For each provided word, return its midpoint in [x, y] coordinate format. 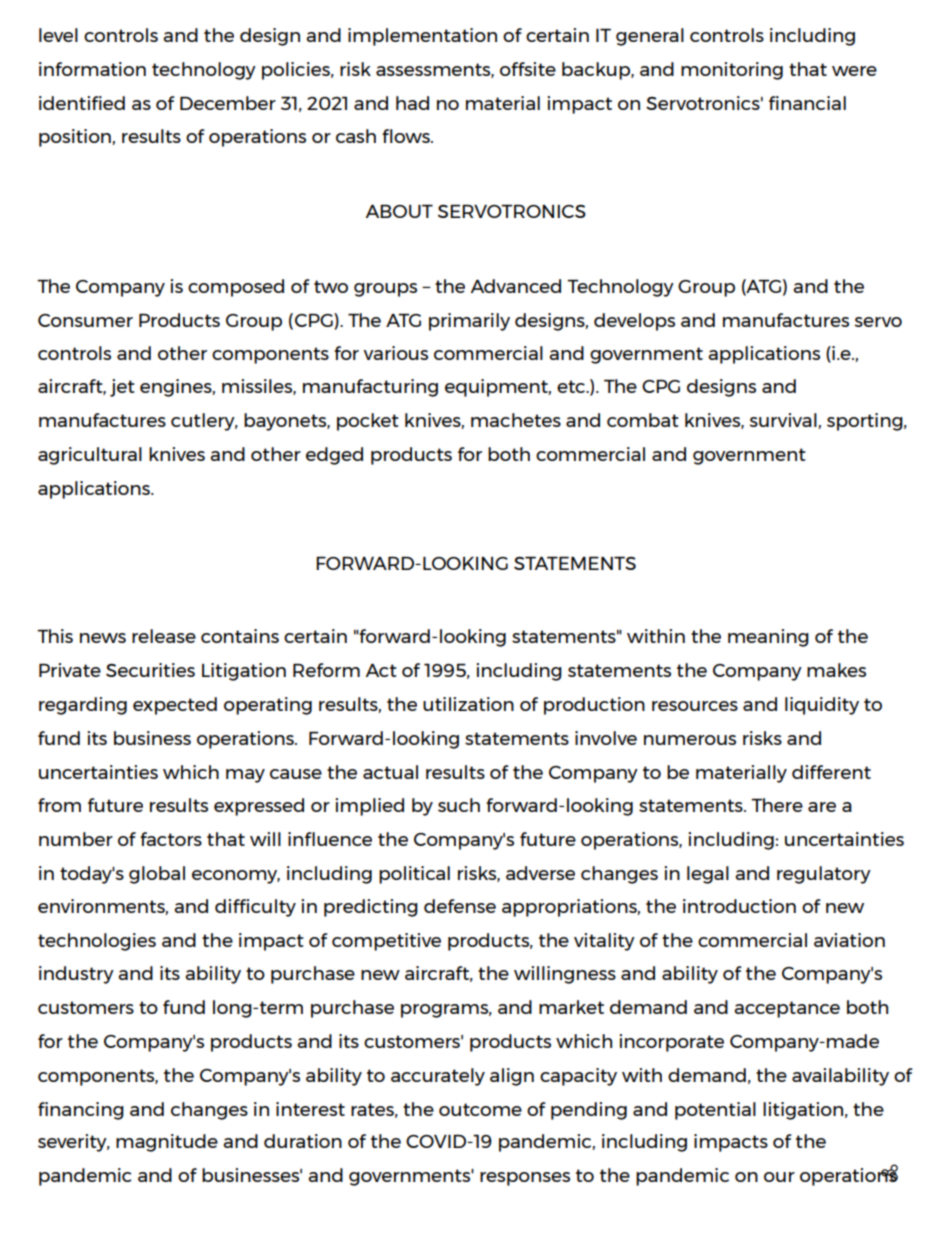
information [92, 69]
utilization [468, 704]
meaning [768, 638]
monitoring [732, 71]
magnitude [167, 1143]
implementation [422, 37]
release [164, 636]
